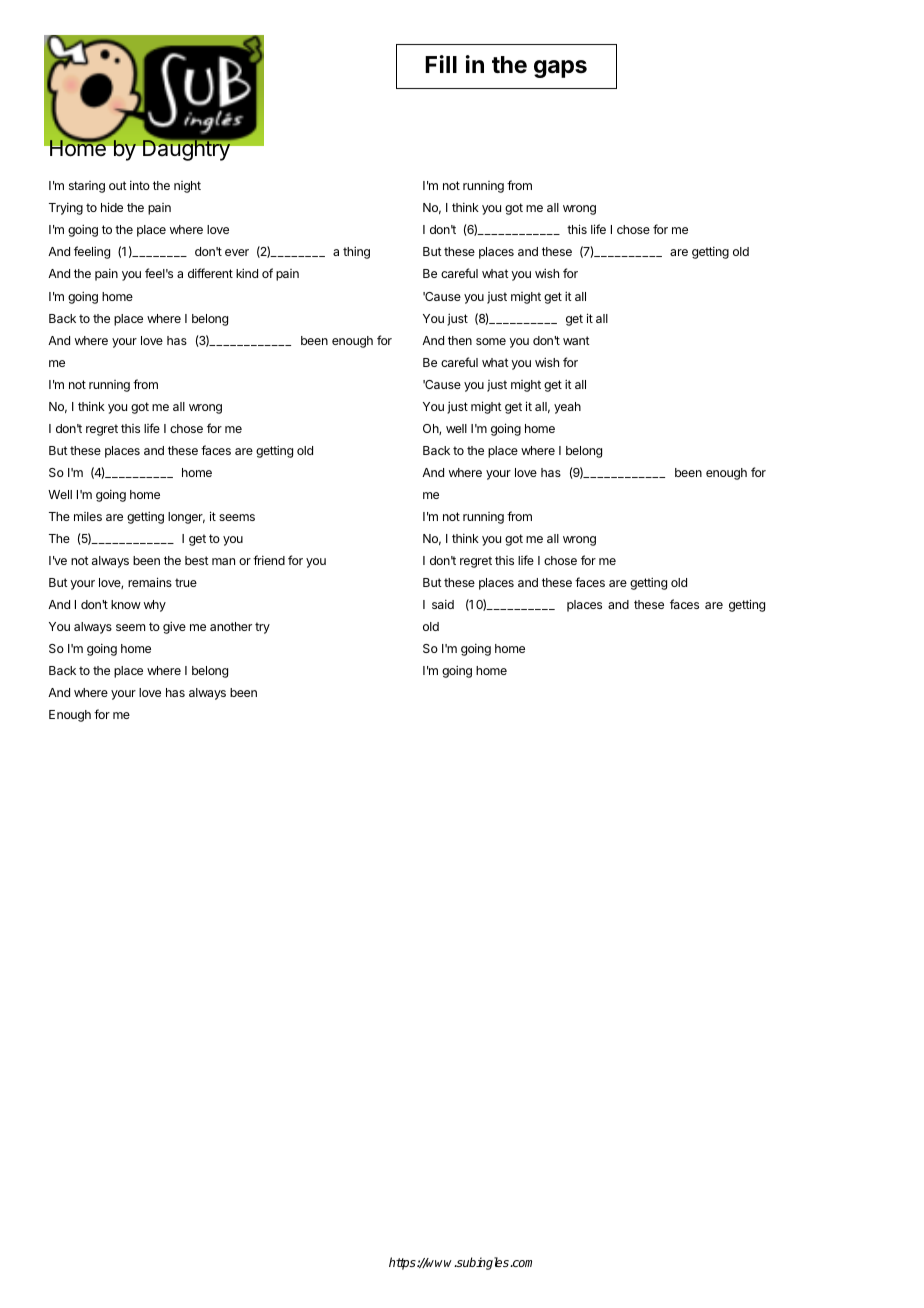 The width and height of the screenshot is (924, 1308). What do you see at coordinates (460, 340) in the screenshot?
I see `then` at bounding box center [460, 340].
